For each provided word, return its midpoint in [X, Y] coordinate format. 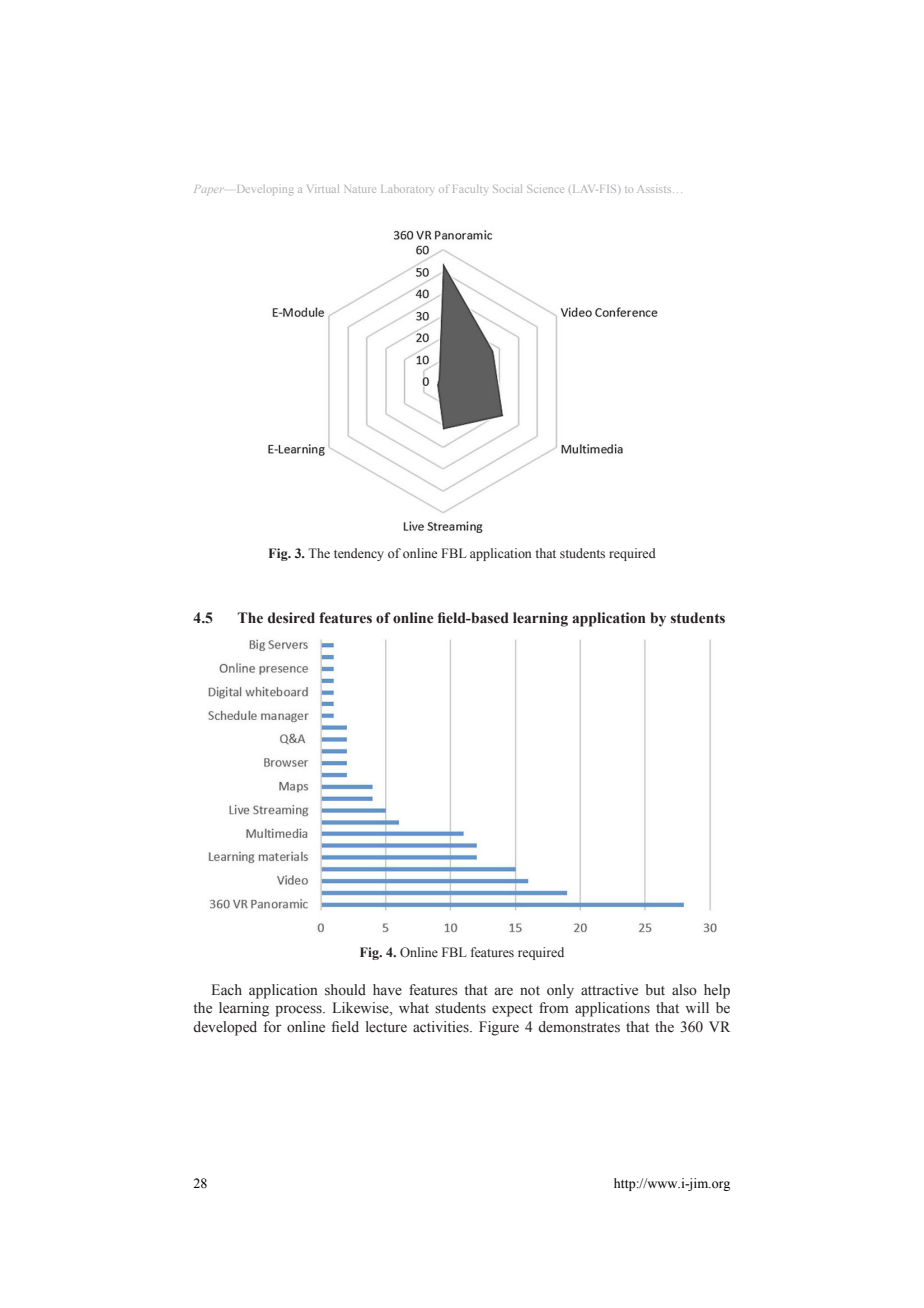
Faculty [470, 189]
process [299, 1011]
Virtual [323, 189]
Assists [654, 189]
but [655, 989]
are [504, 991]
